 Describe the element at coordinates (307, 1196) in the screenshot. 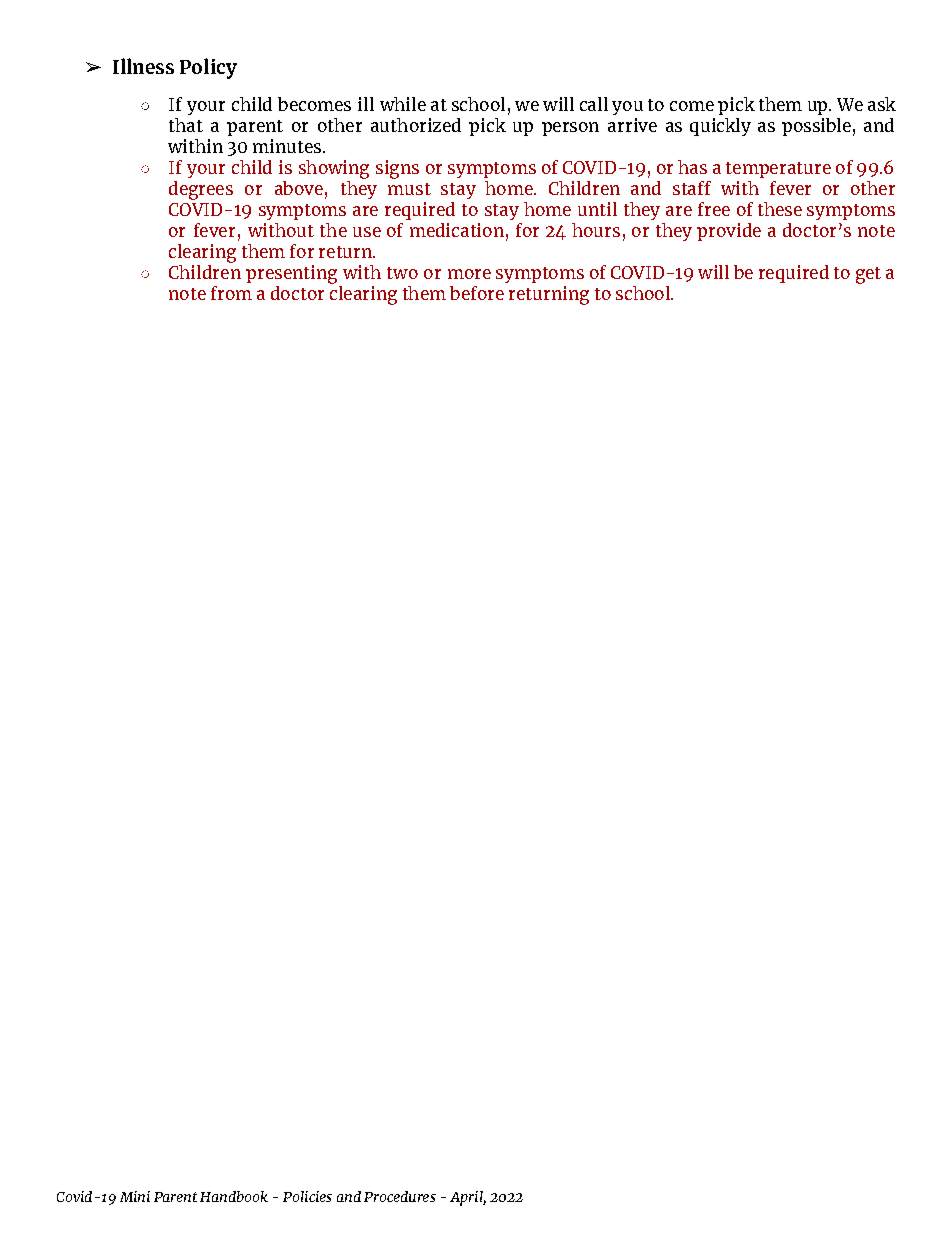

I see `Policies` at that location.
